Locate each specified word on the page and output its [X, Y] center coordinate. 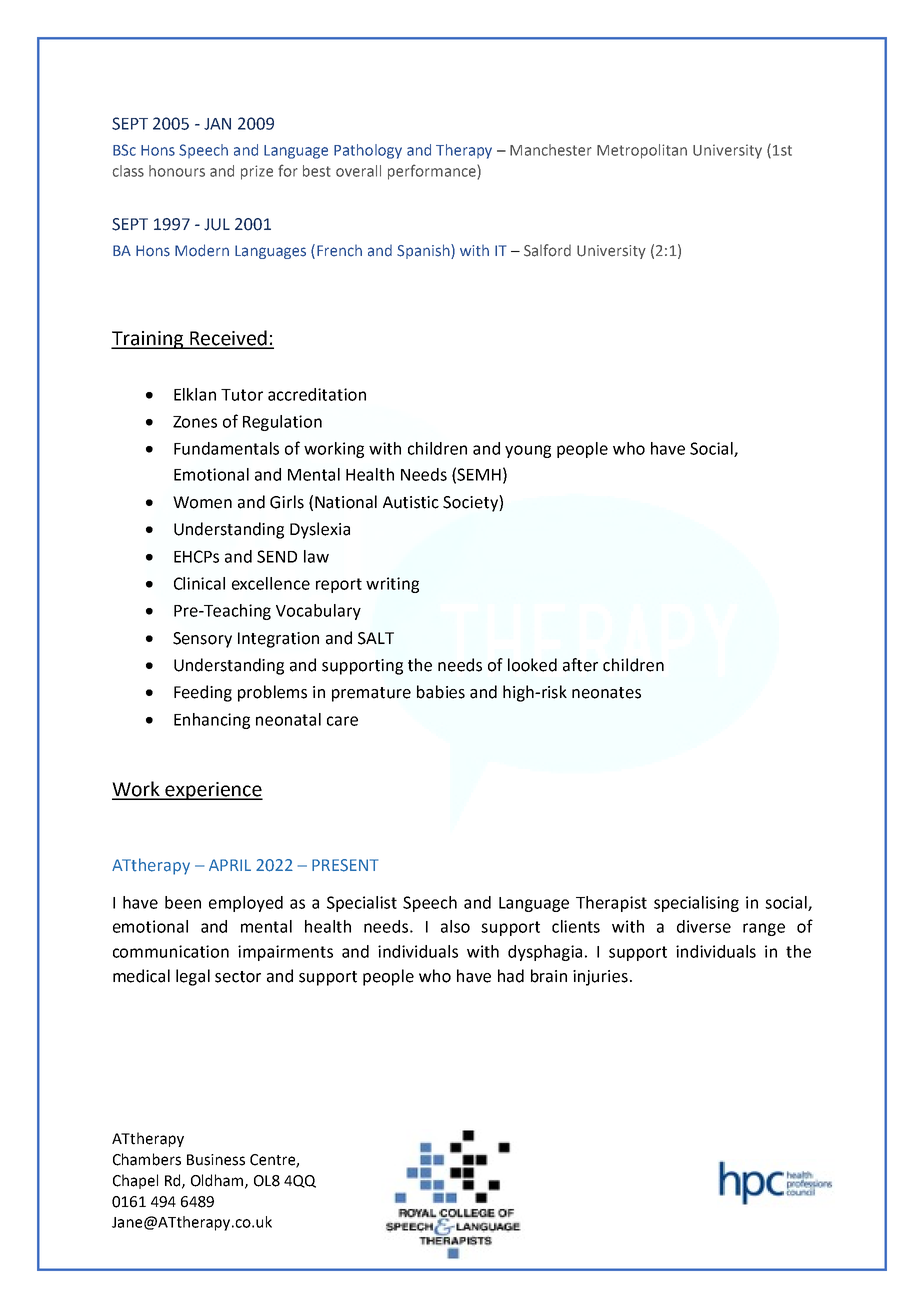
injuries [600, 978]
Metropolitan [642, 151]
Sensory [202, 640]
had [511, 976]
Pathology [368, 151]
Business [216, 1160]
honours [177, 171]
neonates [606, 693]
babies [441, 692]
